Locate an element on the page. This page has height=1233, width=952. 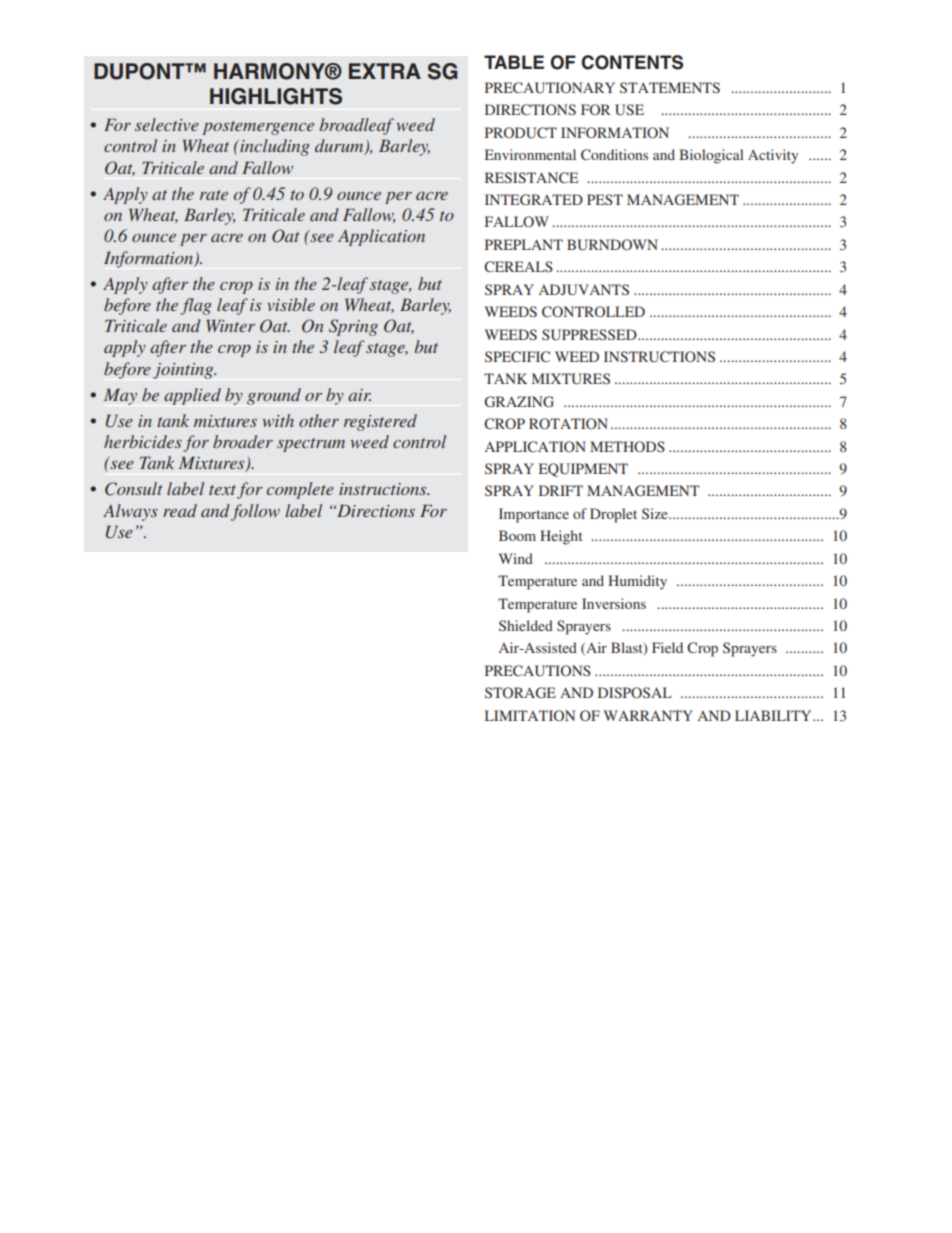
GRAZING is located at coordinates (519, 401).
